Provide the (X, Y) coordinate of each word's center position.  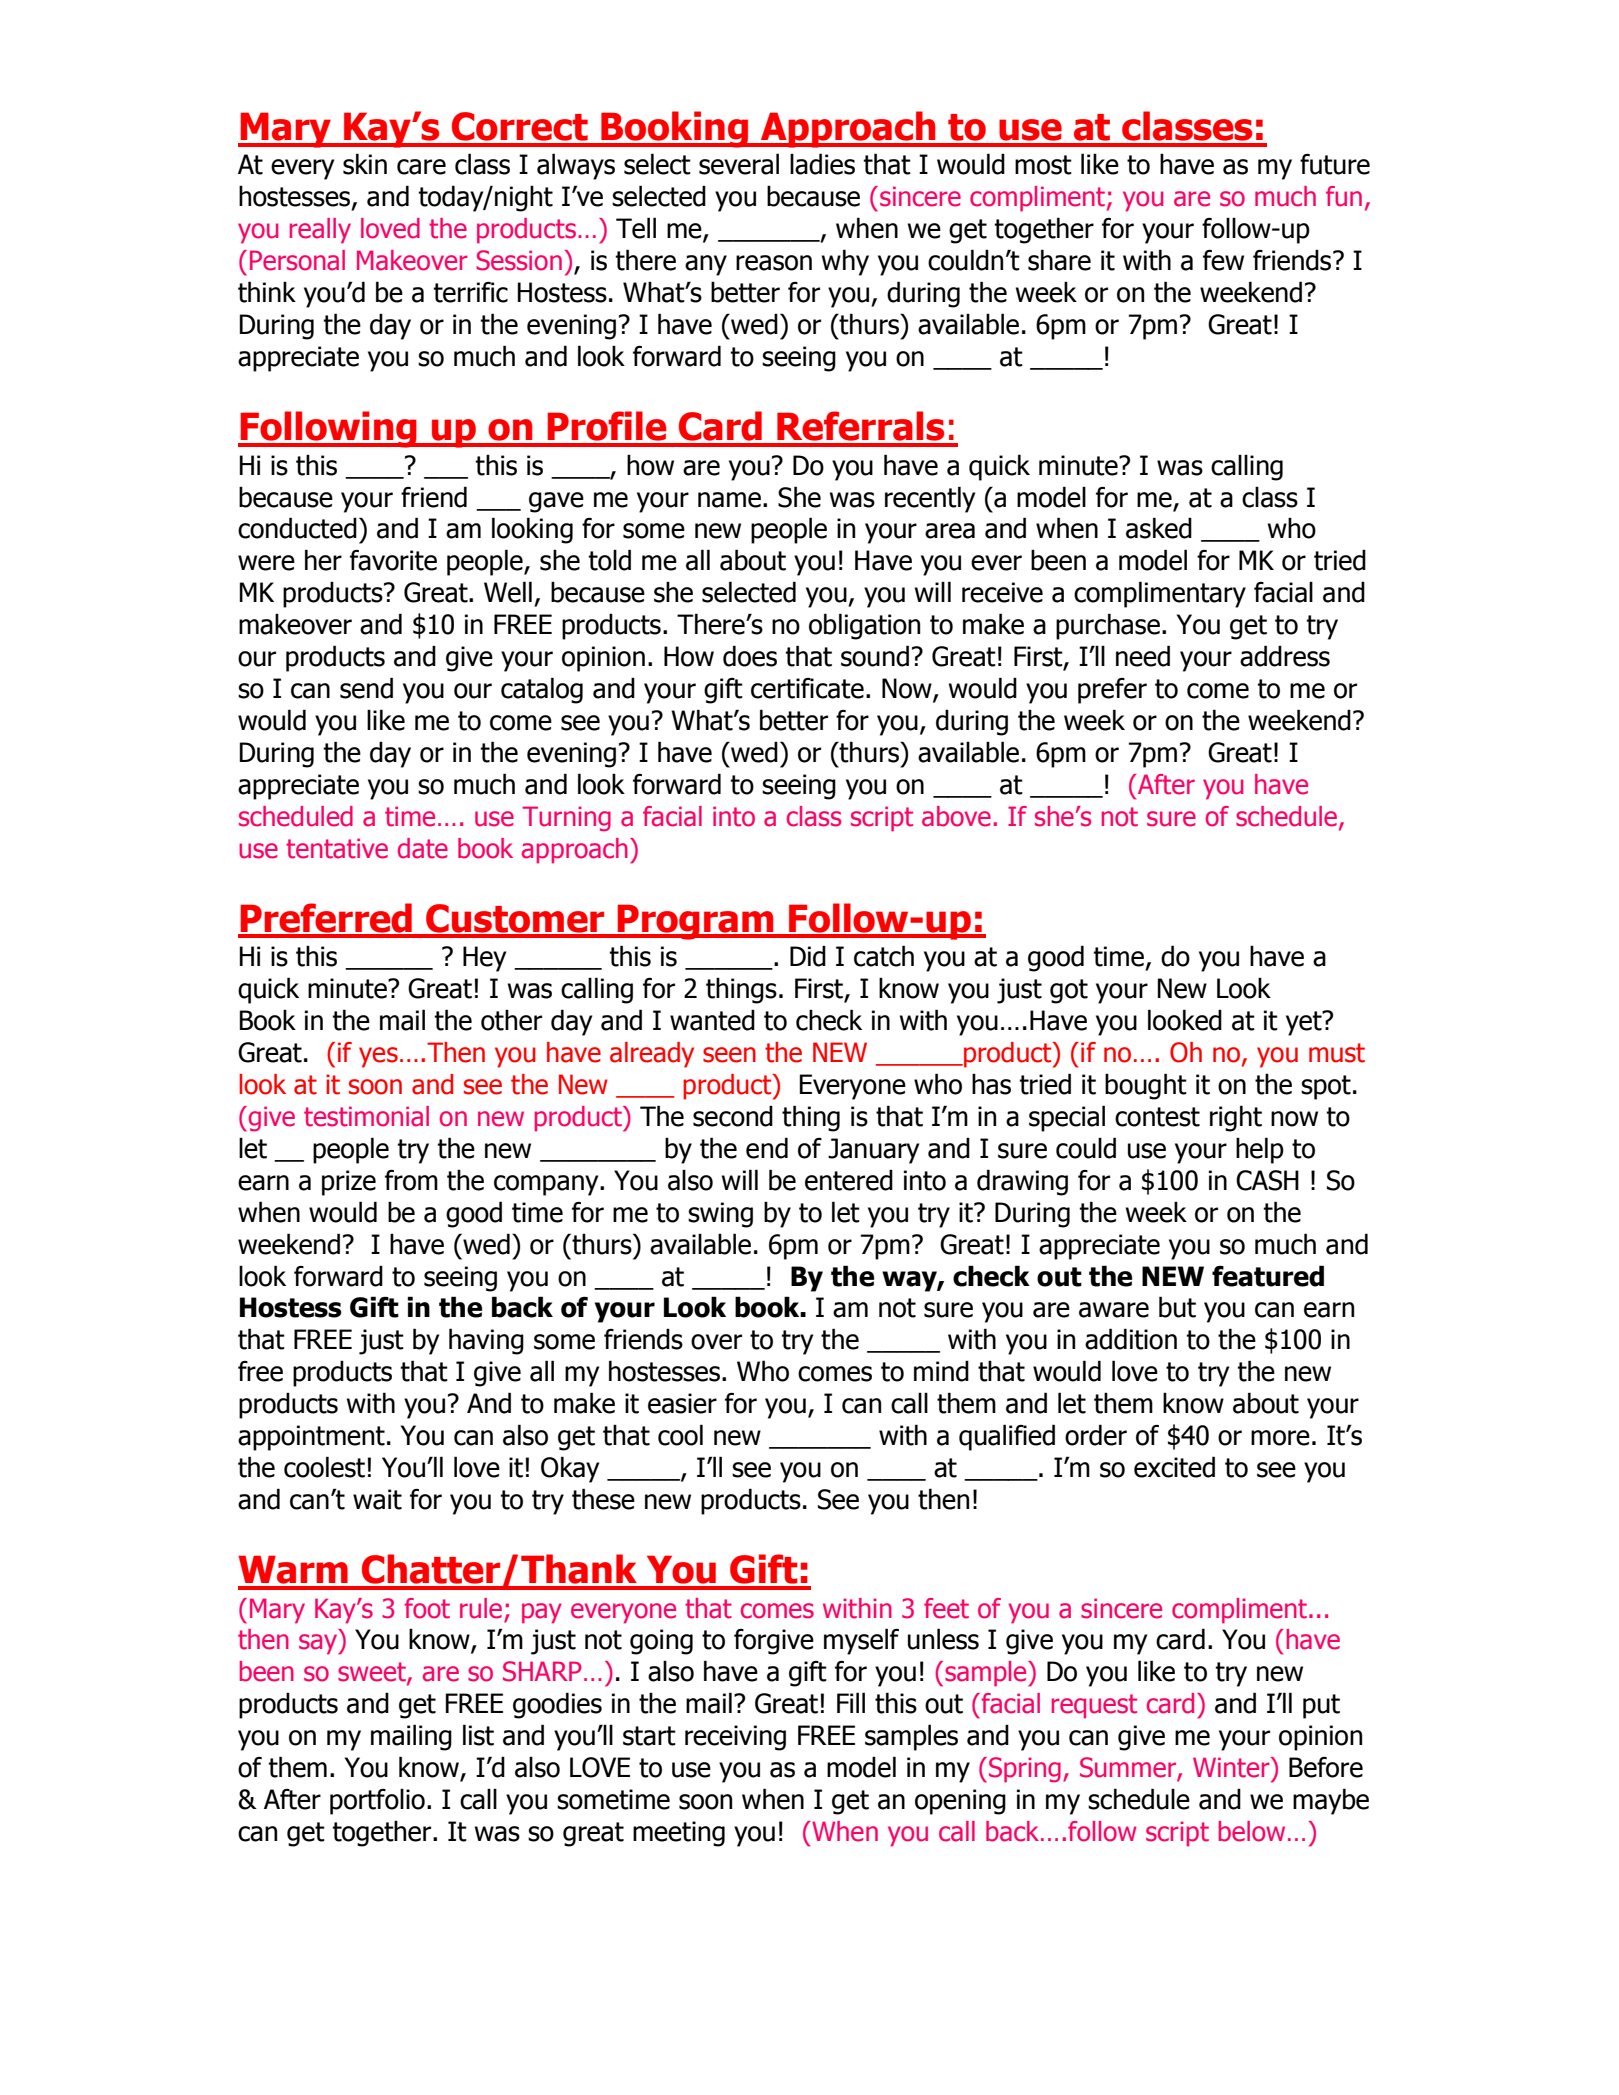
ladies (822, 164)
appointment (311, 1438)
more (1280, 1438)
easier (682, 1403)
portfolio (377, 1802)
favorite (393, 560)
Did (808, 956)
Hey (484, 959)
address (1285, 656)
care (421, 167)
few (1223, 260)
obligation (864, 626)
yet (1305, 1023)
